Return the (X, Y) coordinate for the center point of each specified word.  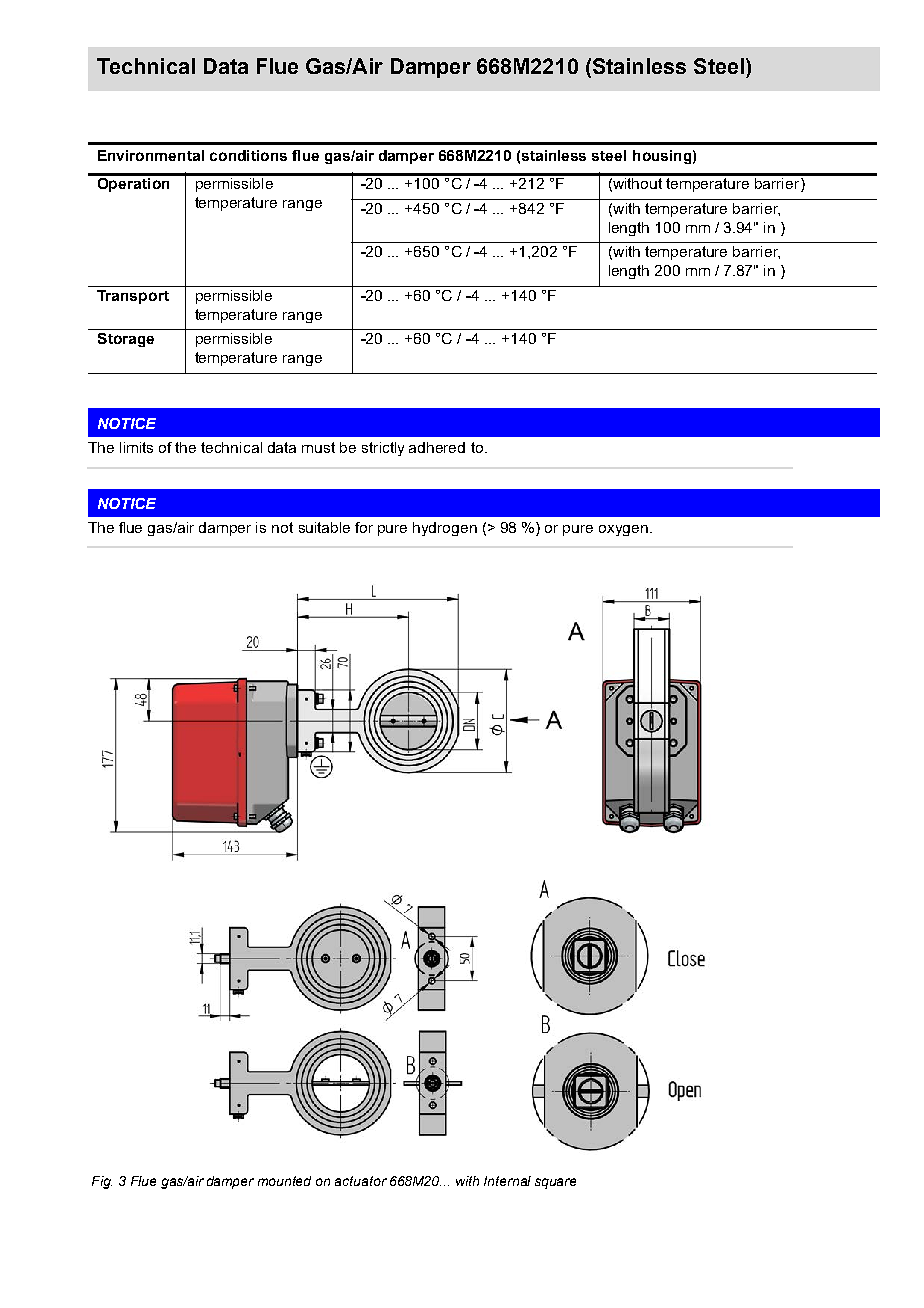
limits (136, 447)
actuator (361, 1181)
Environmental (151, 155)
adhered (437, 447)
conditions (248, 155)
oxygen (623, 530)
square (555, 1183)
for (364, 527)
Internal (507, 1181)
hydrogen (445, 529)
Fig (102, 1182)
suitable (324, 527)
